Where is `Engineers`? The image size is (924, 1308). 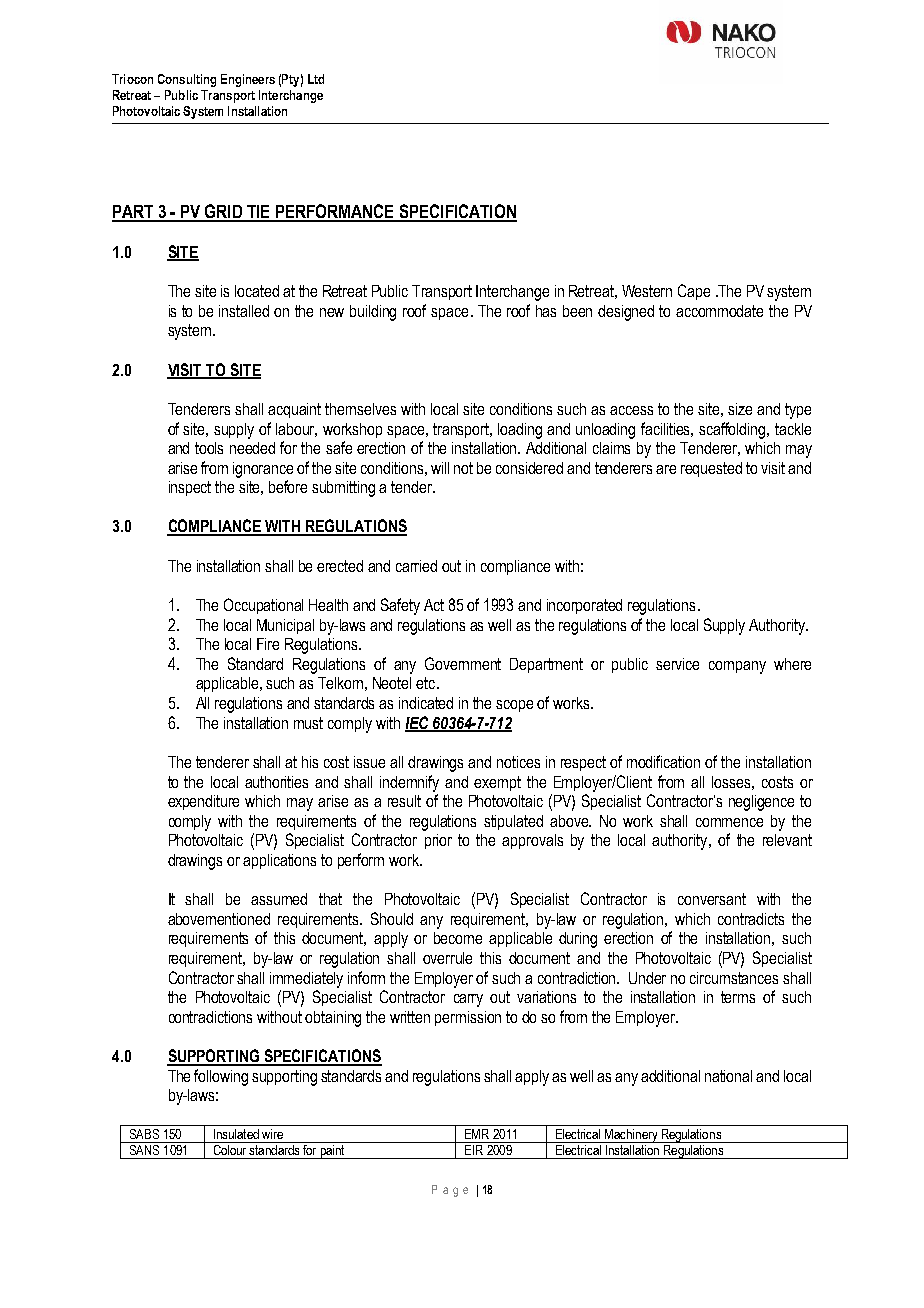 Engineers is located at coordinates (248, 80).
